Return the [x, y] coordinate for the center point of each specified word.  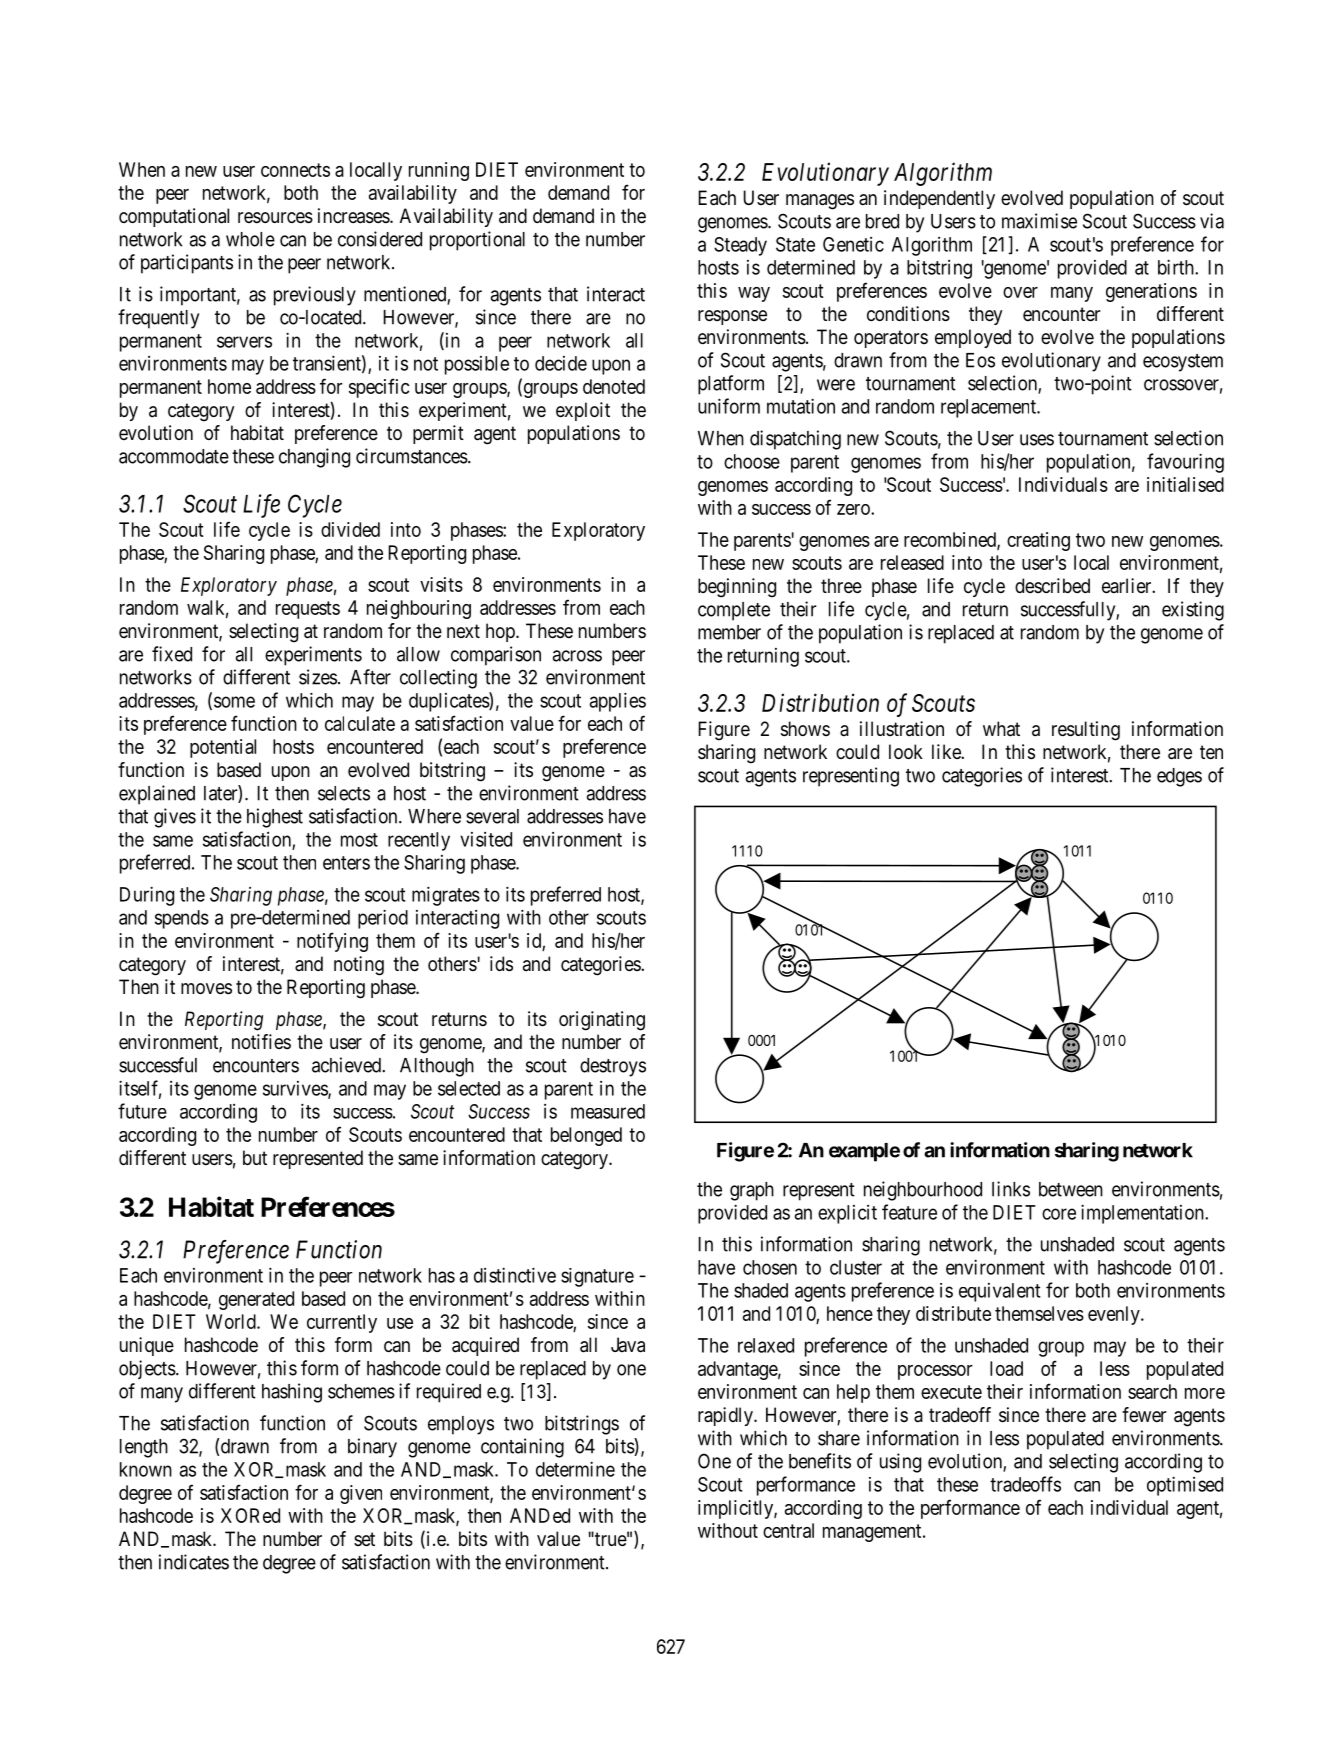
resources [275, 218]
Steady [740, 246]
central [788, 1530]
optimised [1185, 1486]
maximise [1039, 221]
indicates [194, 1562]
